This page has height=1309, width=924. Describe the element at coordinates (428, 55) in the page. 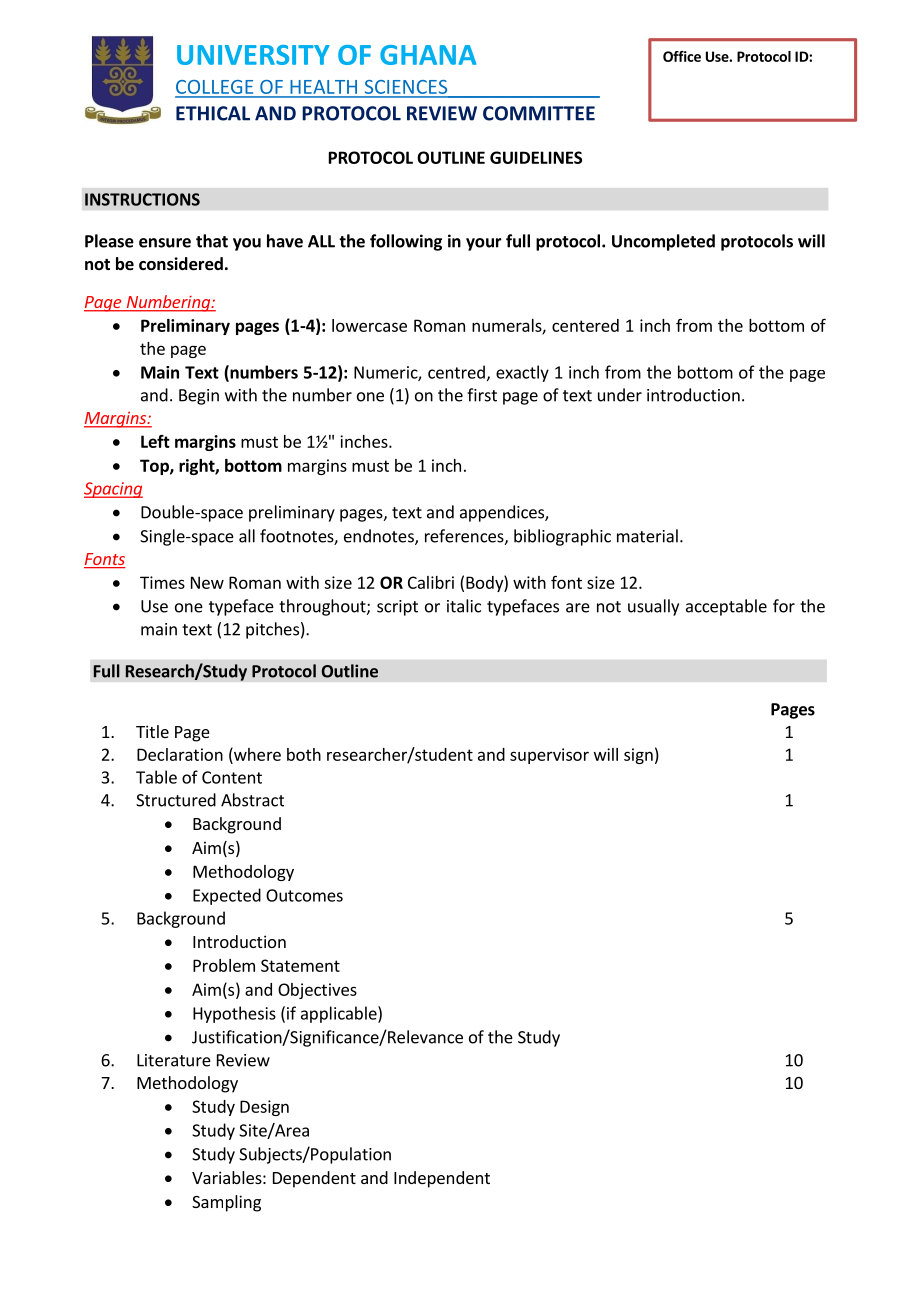

I see `GHANA` at that location.
